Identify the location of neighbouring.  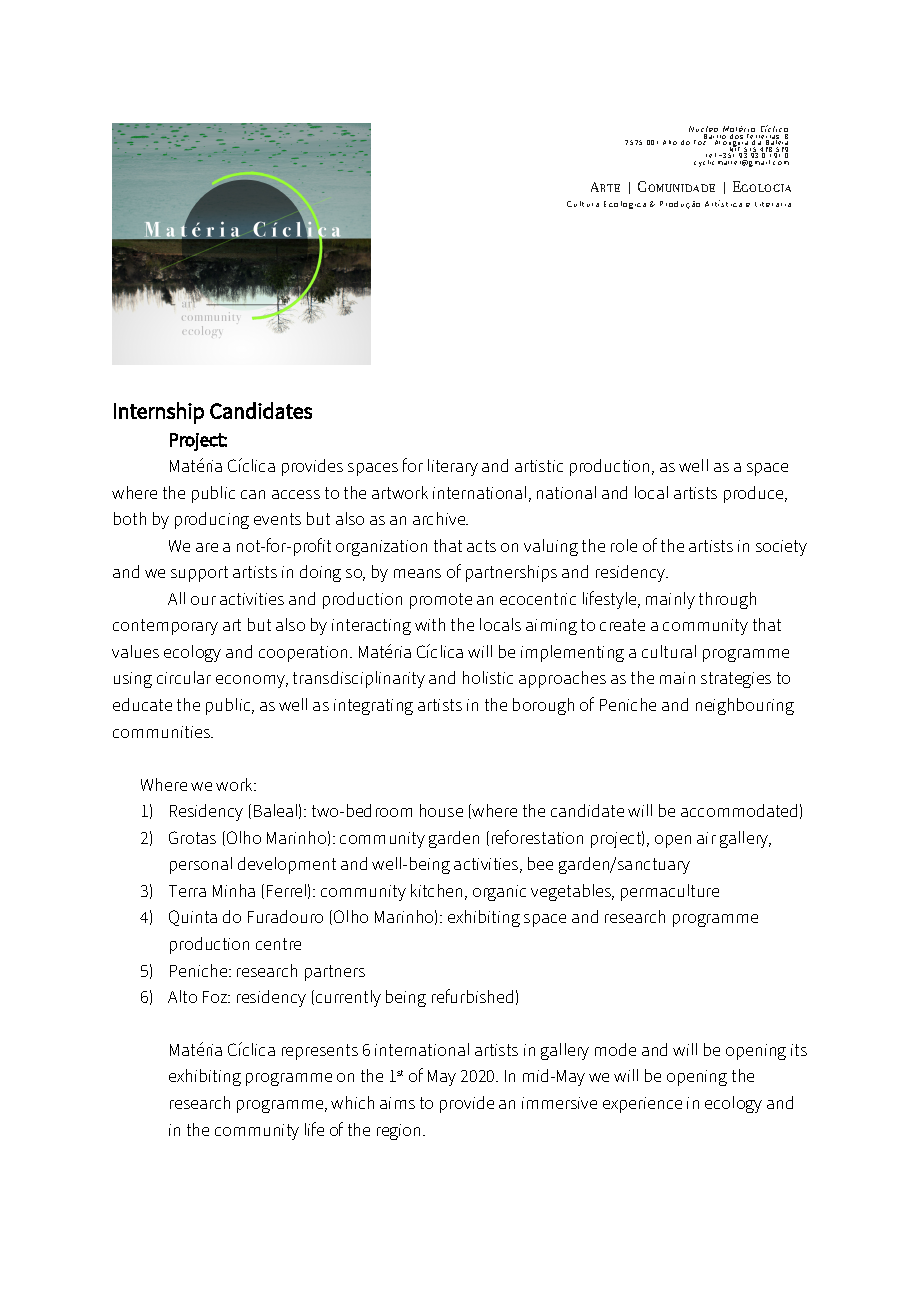
(745, 706).
